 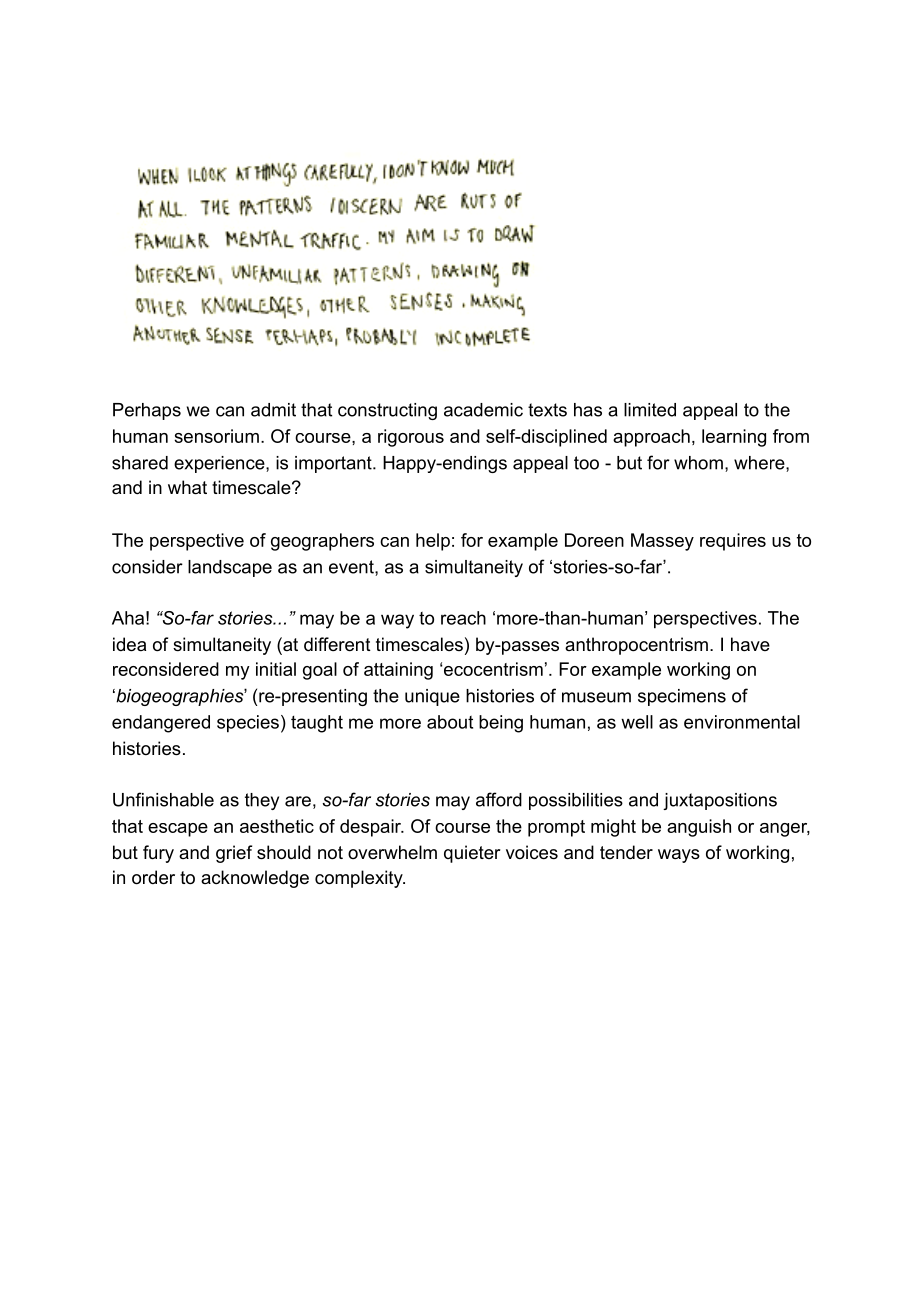 I want to click on species, so click(x=248, y=724).
